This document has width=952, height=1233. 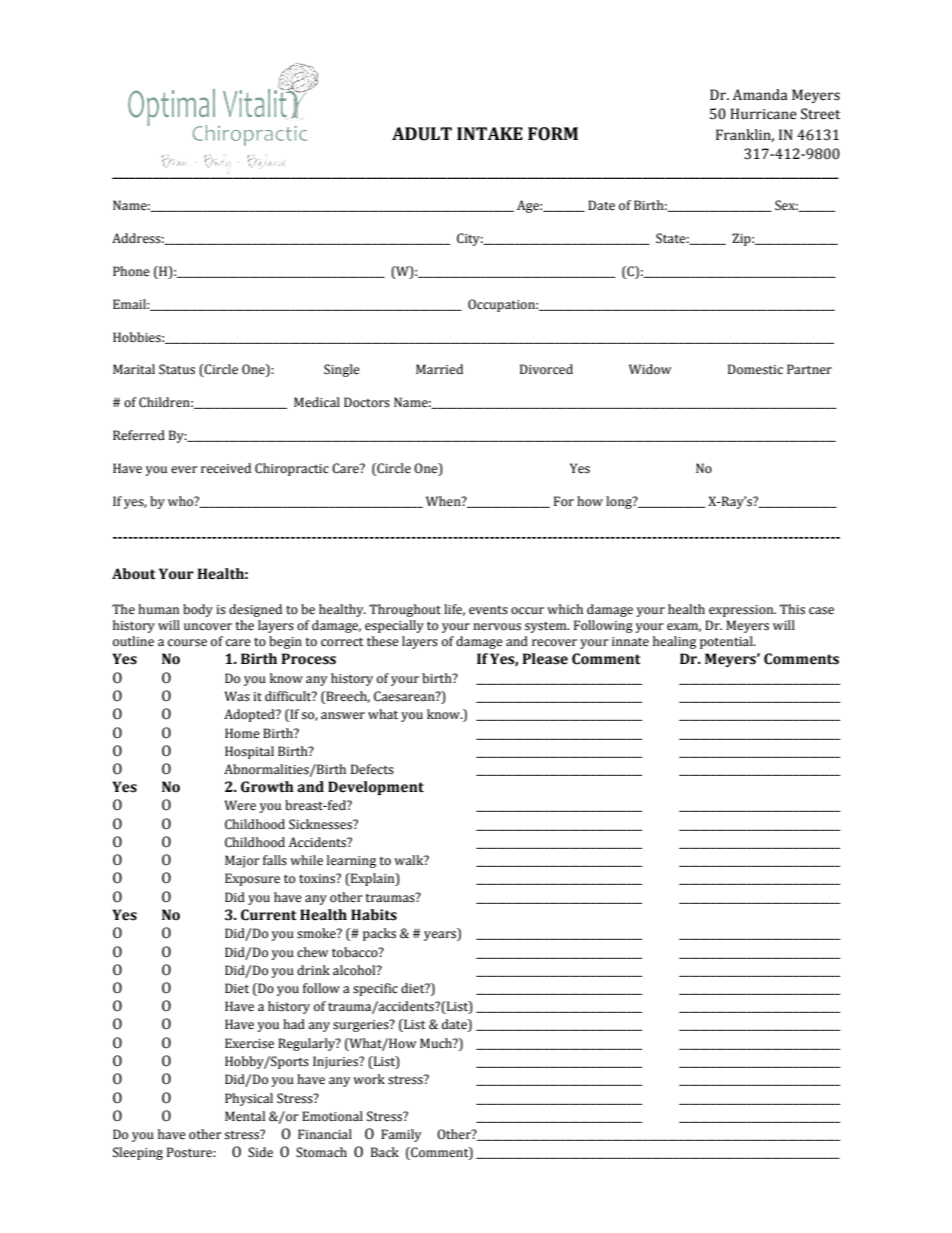 What do you see at coordinates (401, 1135) in the document?
I see `Family` at bounding box center [401, 1135].
